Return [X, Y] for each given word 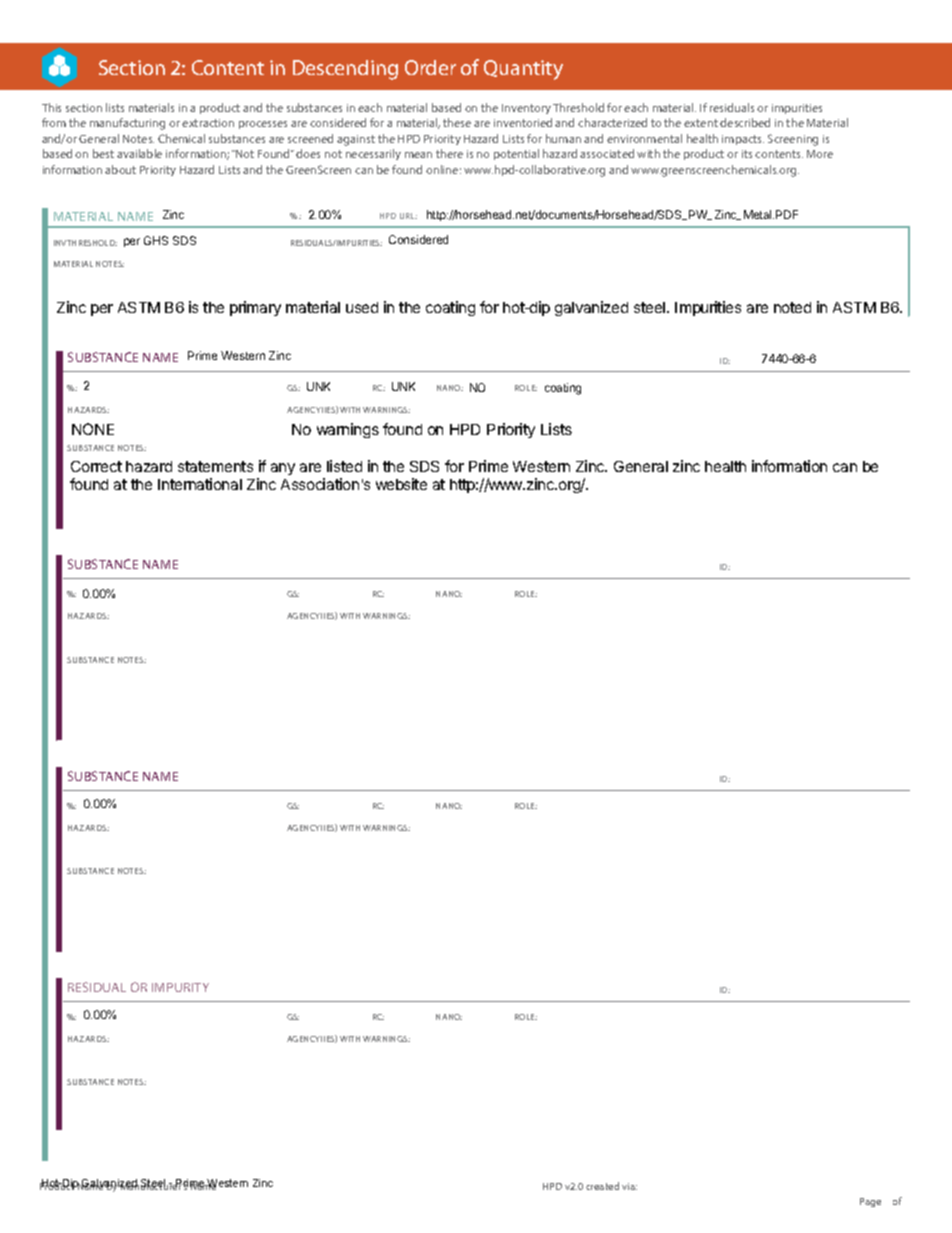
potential [516, 154]
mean [418, 155]
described [745, 122]
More [820, 154]
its [747, 154]
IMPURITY [180, 987]
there [449, 153]
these [457, 122]
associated [607, 153]
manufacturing [127, 124]
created [602, 1186]
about [120, 169]
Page [870, 1202]
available [139, 153]
